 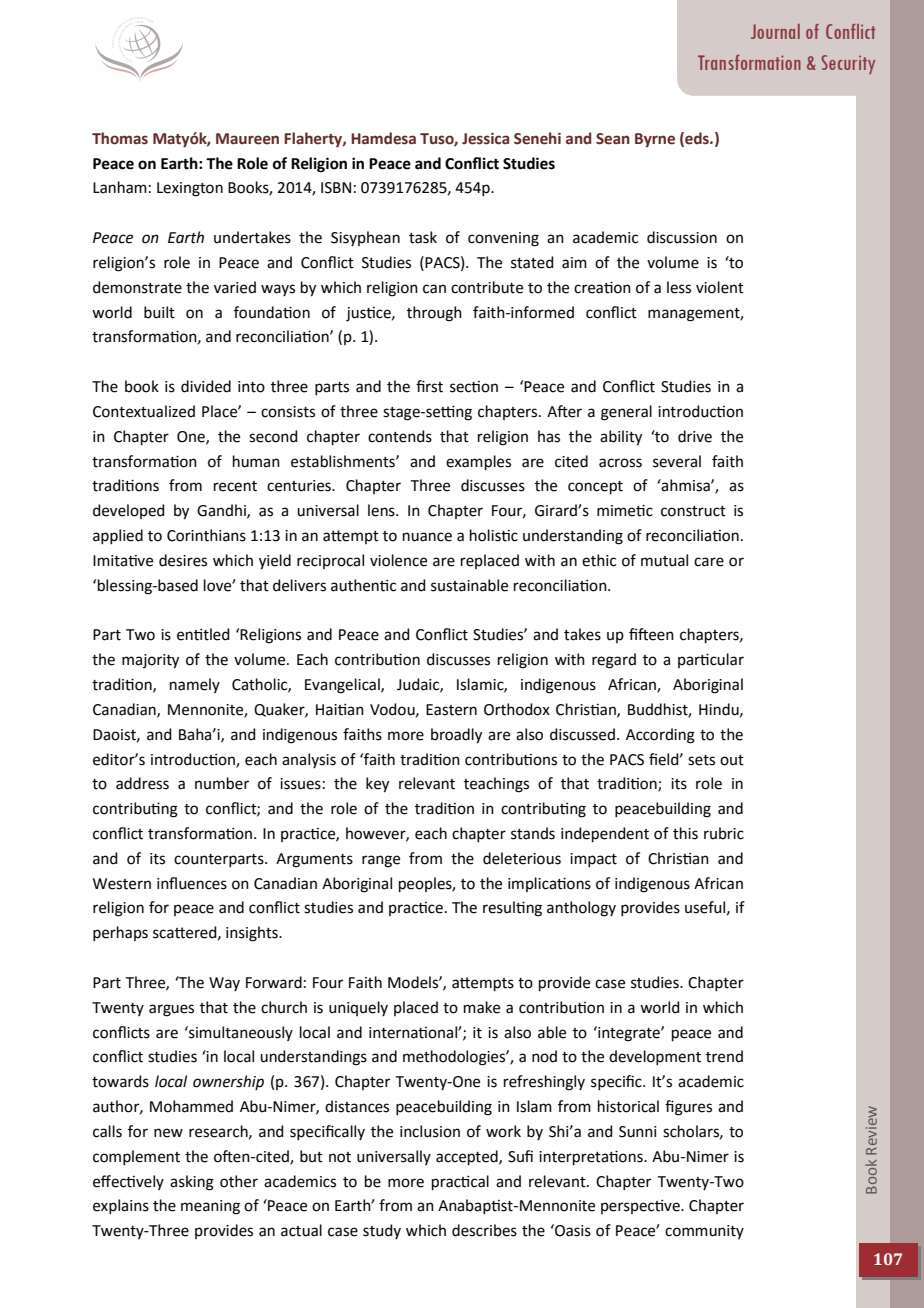 What do you see at coordinates (685, 833) in the document?
I see `this` at bounding box center [685, 833].
